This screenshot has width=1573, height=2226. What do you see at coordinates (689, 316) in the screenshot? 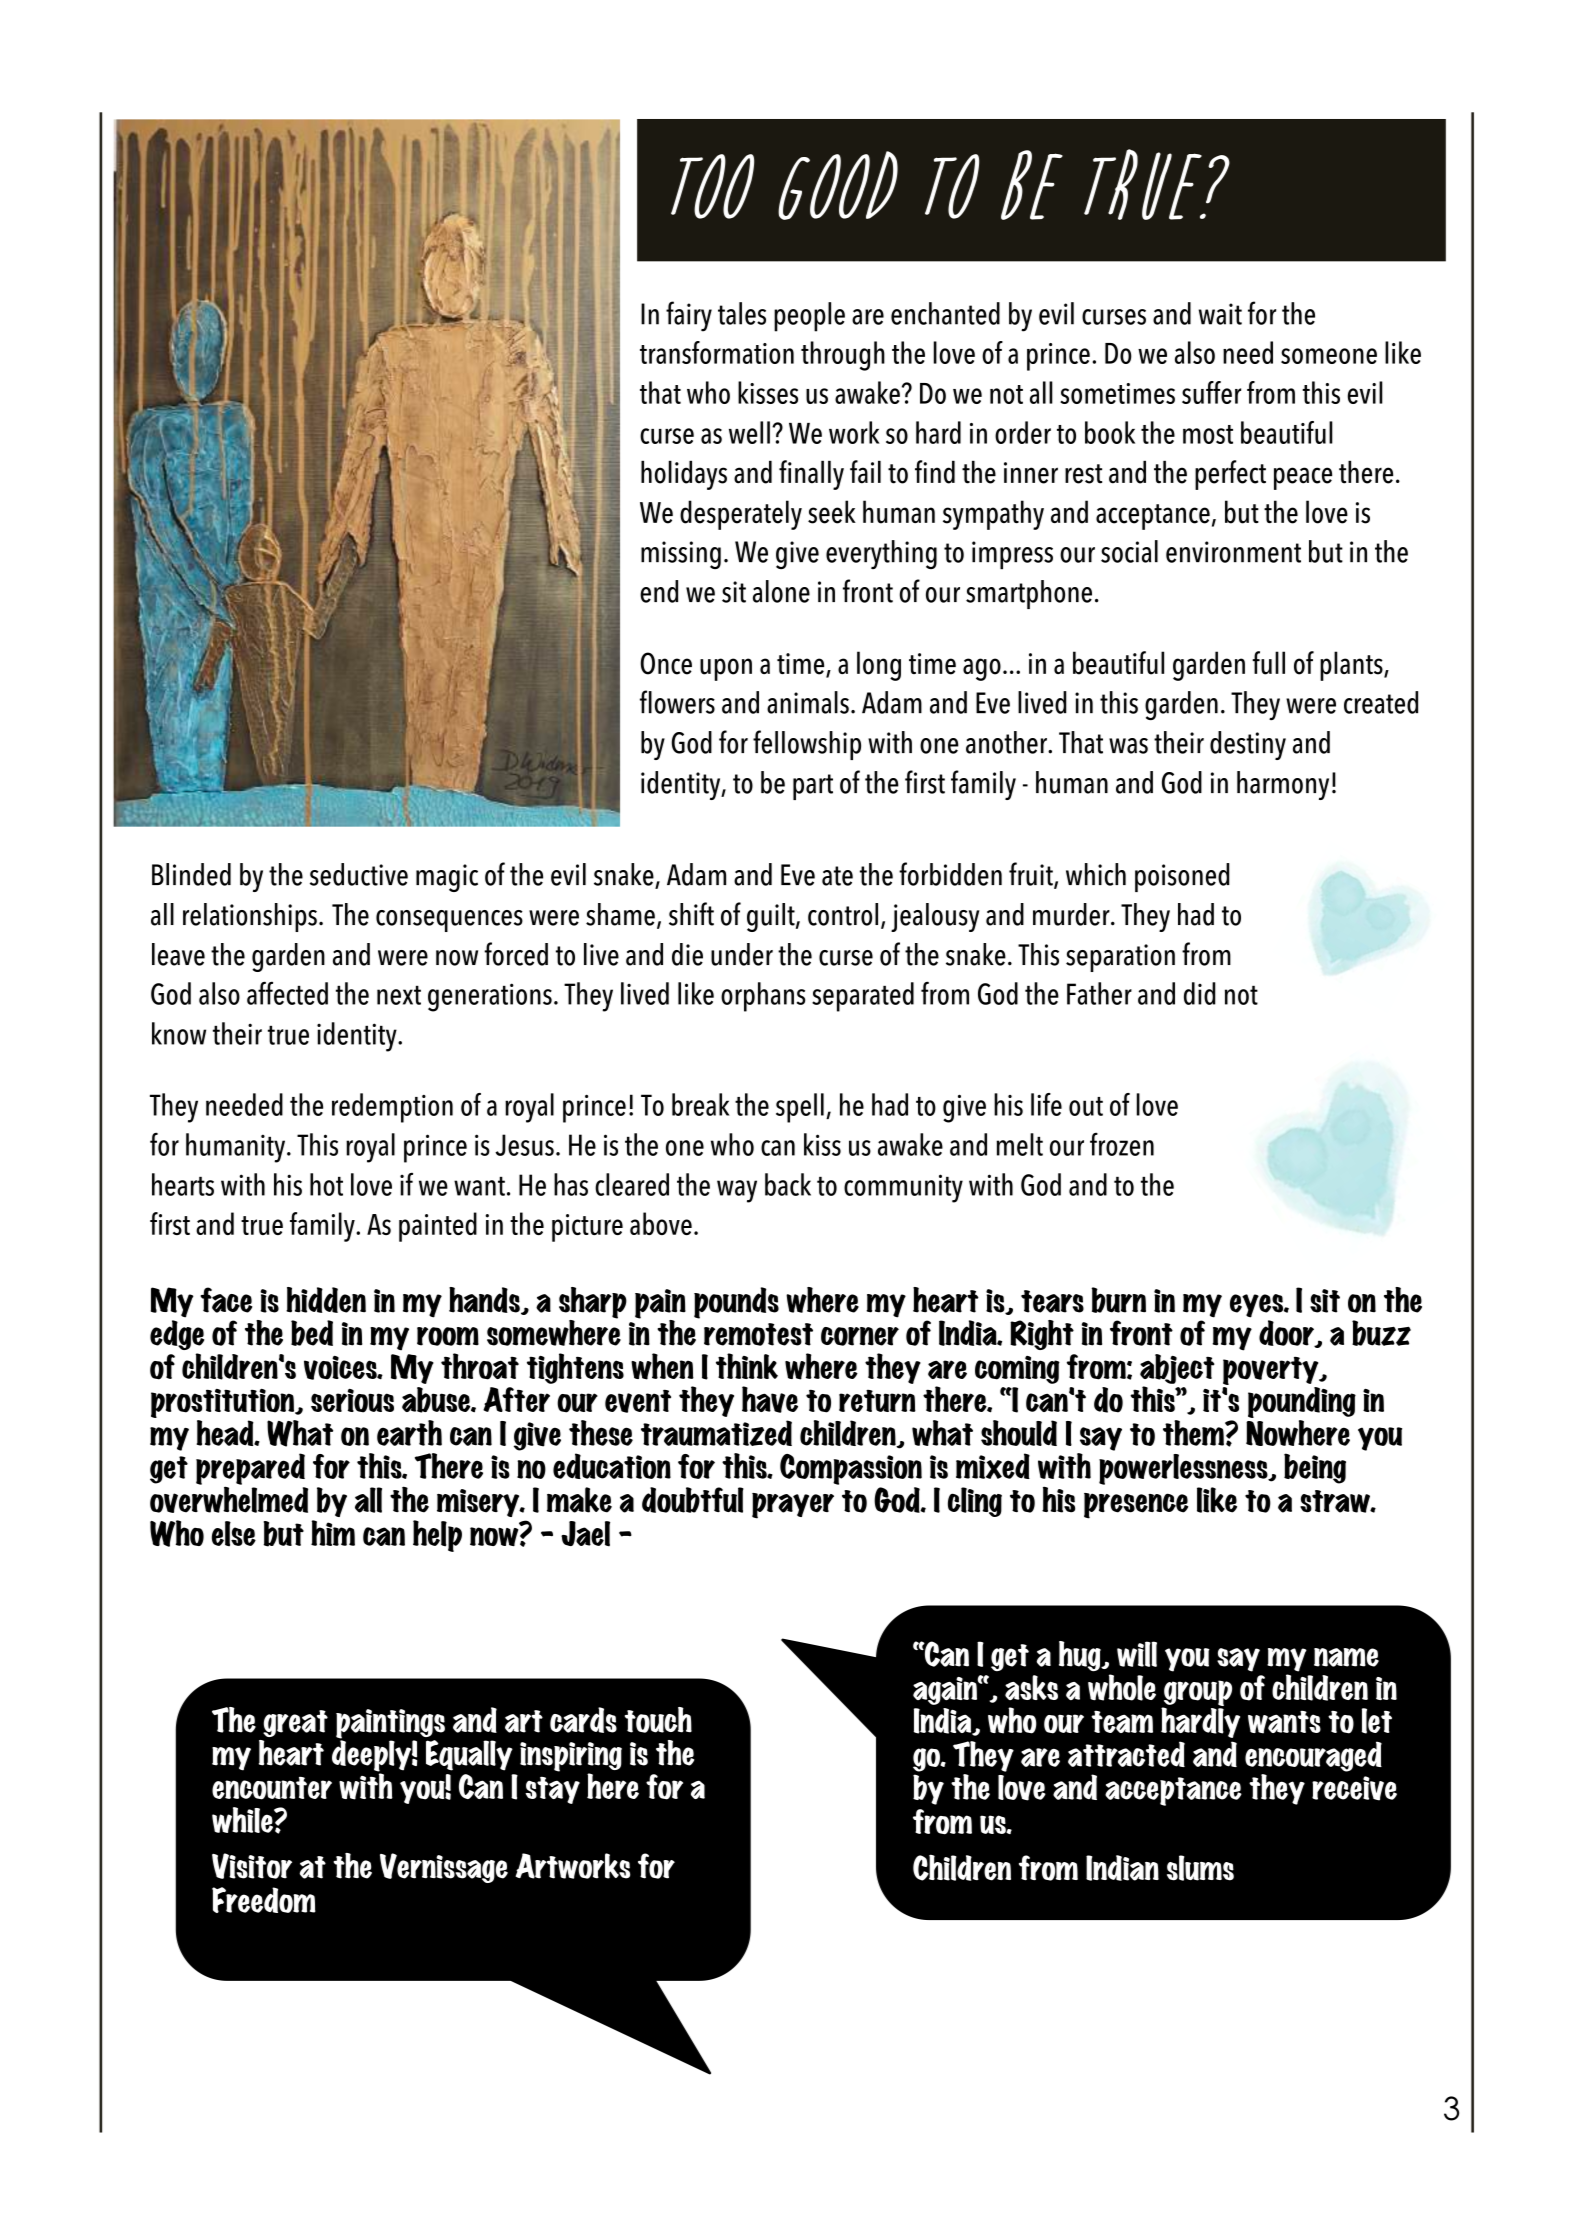
I see `fairy` at bounding box center [689, 316].
